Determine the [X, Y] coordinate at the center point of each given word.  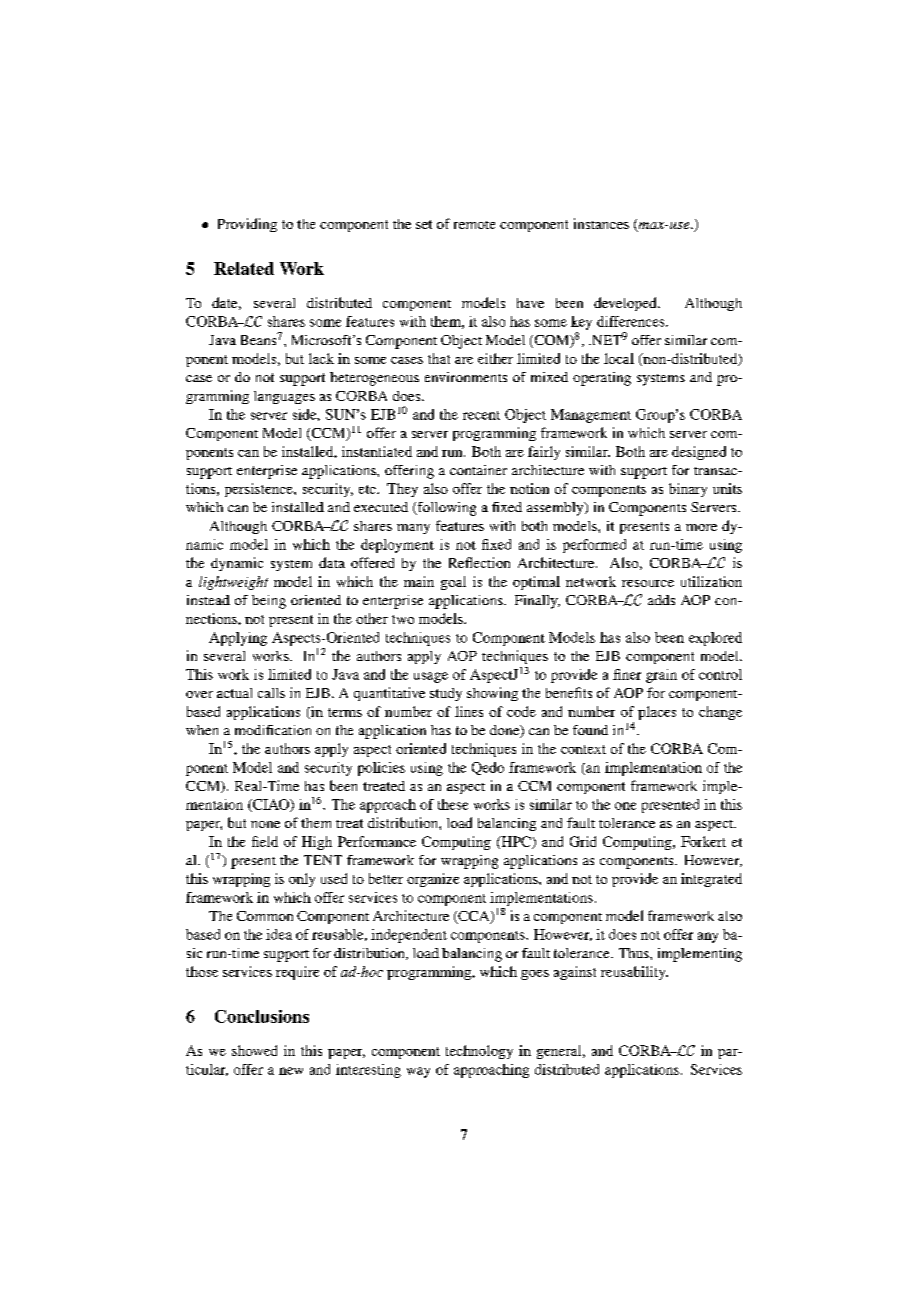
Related [244, 268]
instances [601, 223]
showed [254, 1050]
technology [479, 1052]
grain [661, 676]
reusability [634, 973]
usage [431, 677]
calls [271, 693]
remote [474, 225]
